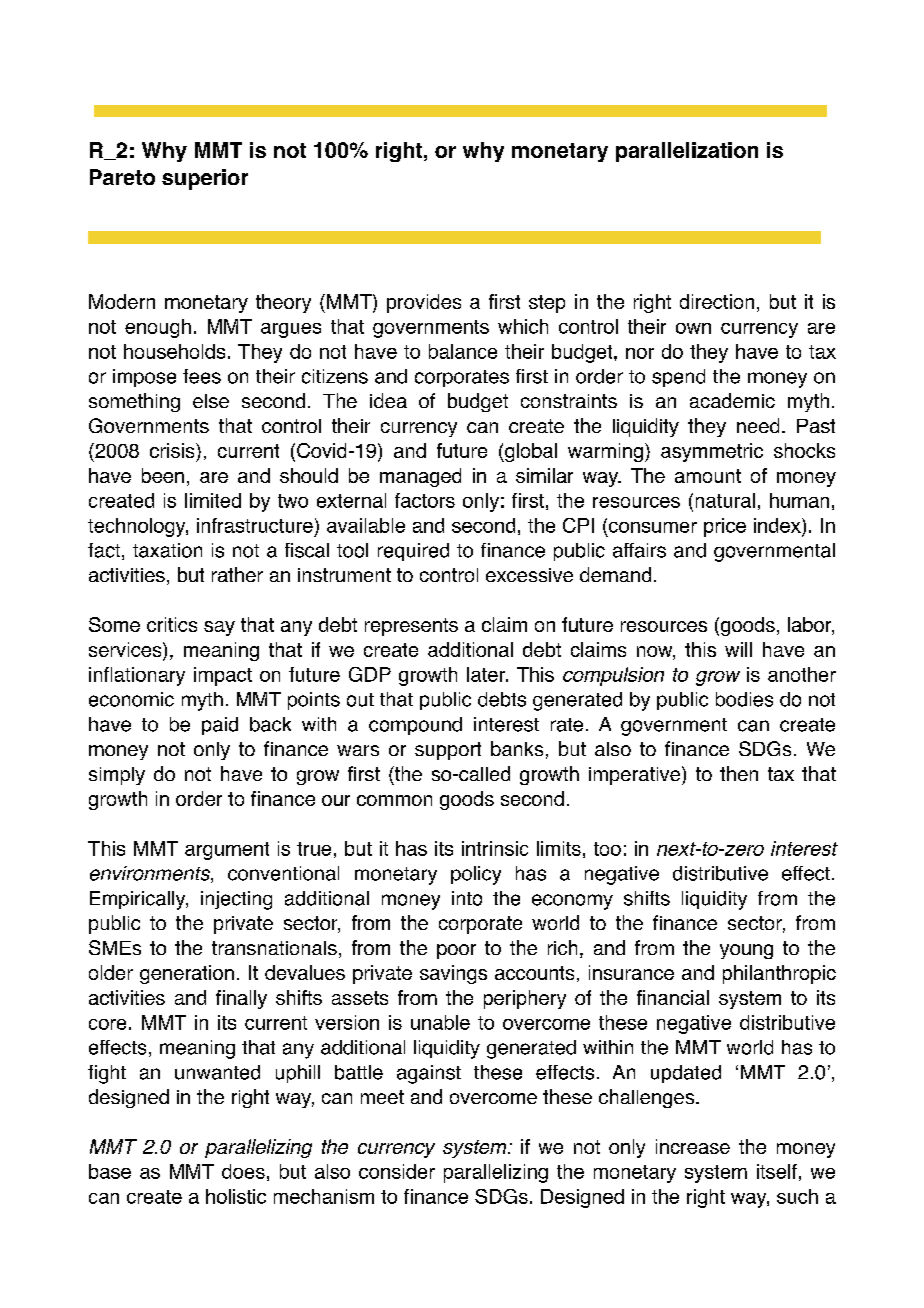  What do you see at coordinates (725, 527) in the image?
I see `price` at bounding box center [725, 527].
